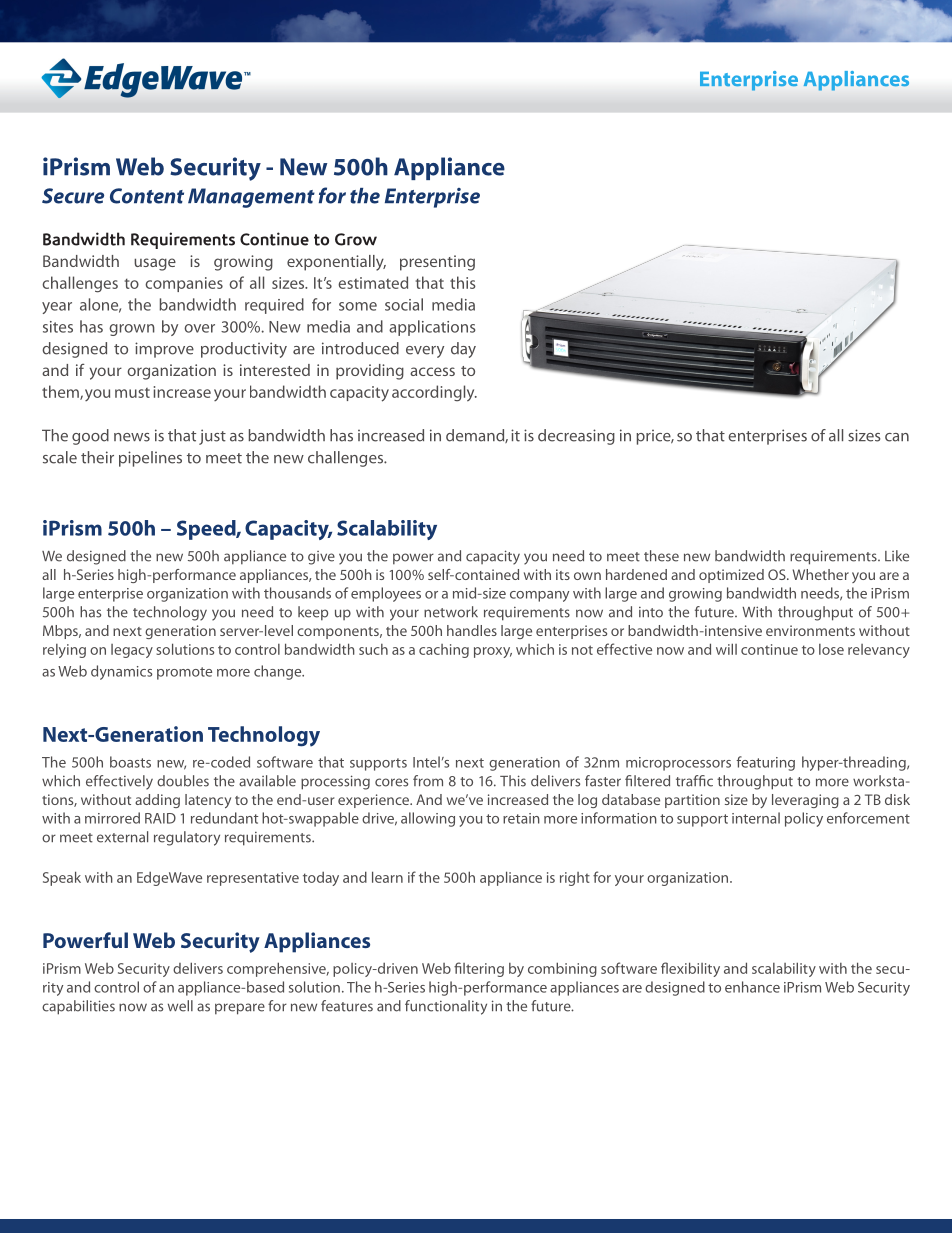 The height and width of the document is (1233, 952). Describe the element at coordinates (479, 969) in the document. I see `filtering` at that location.
